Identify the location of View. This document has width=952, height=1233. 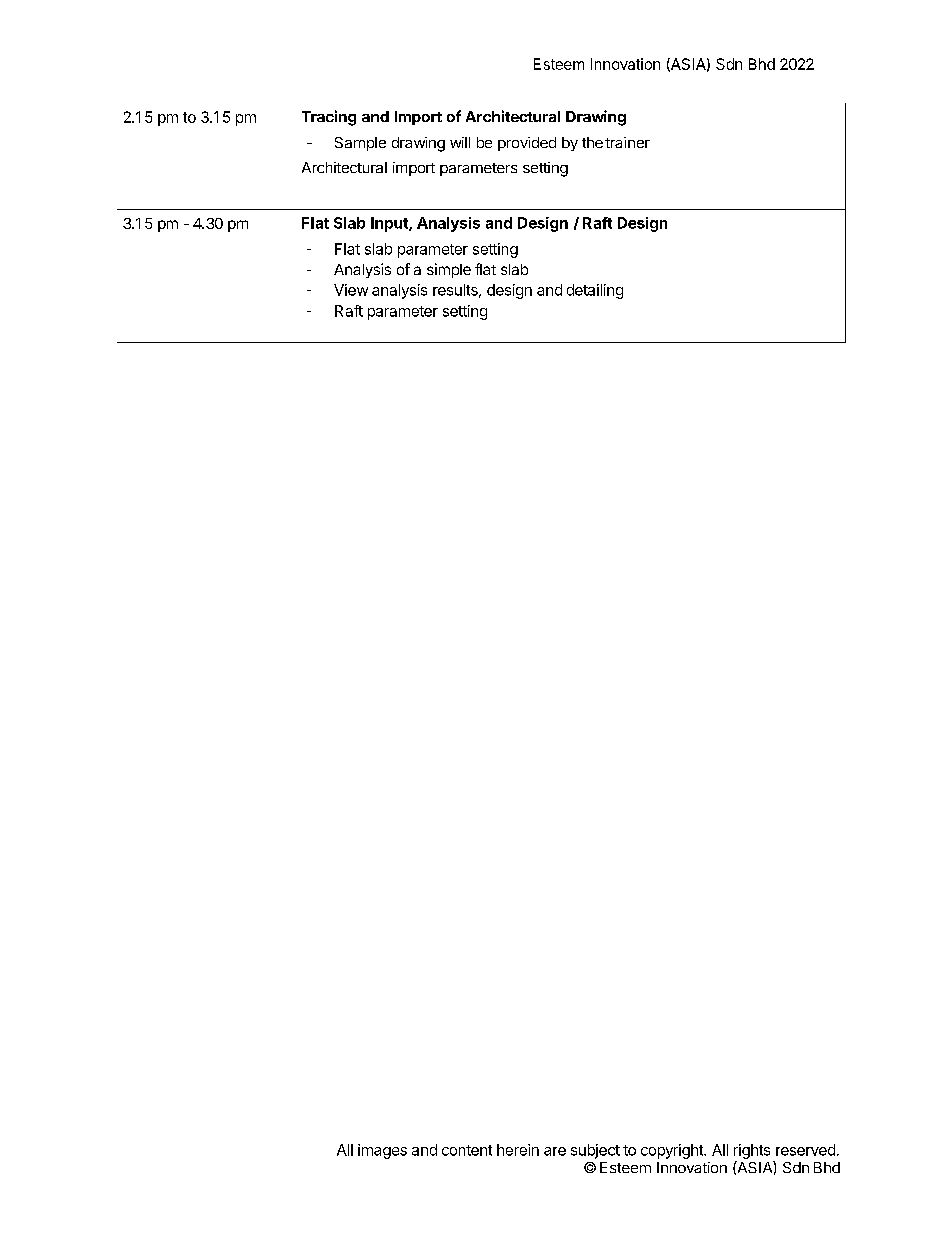
(351, 290).
